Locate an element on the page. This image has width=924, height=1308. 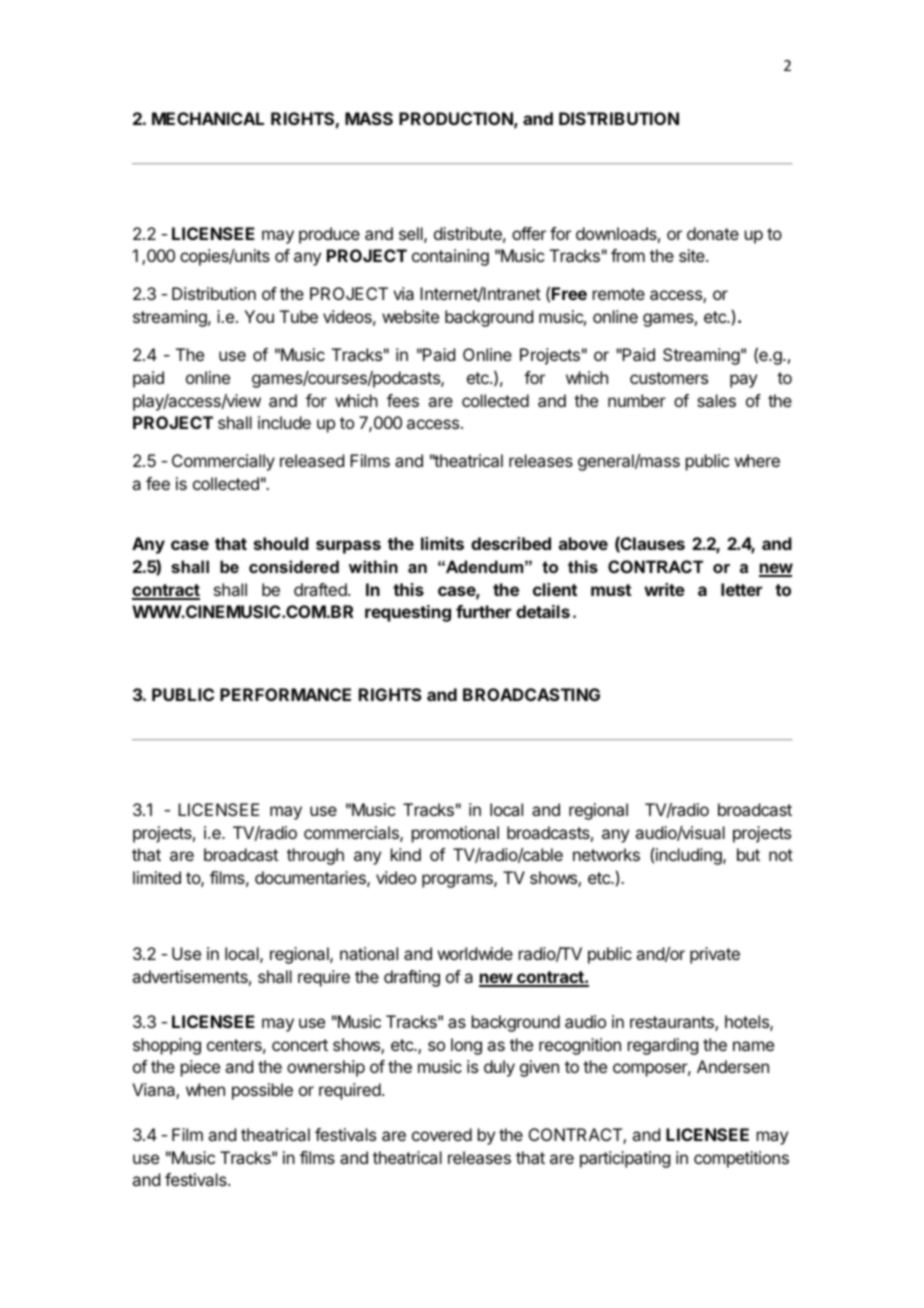
competitions is located at coordinates (741, 1159).
